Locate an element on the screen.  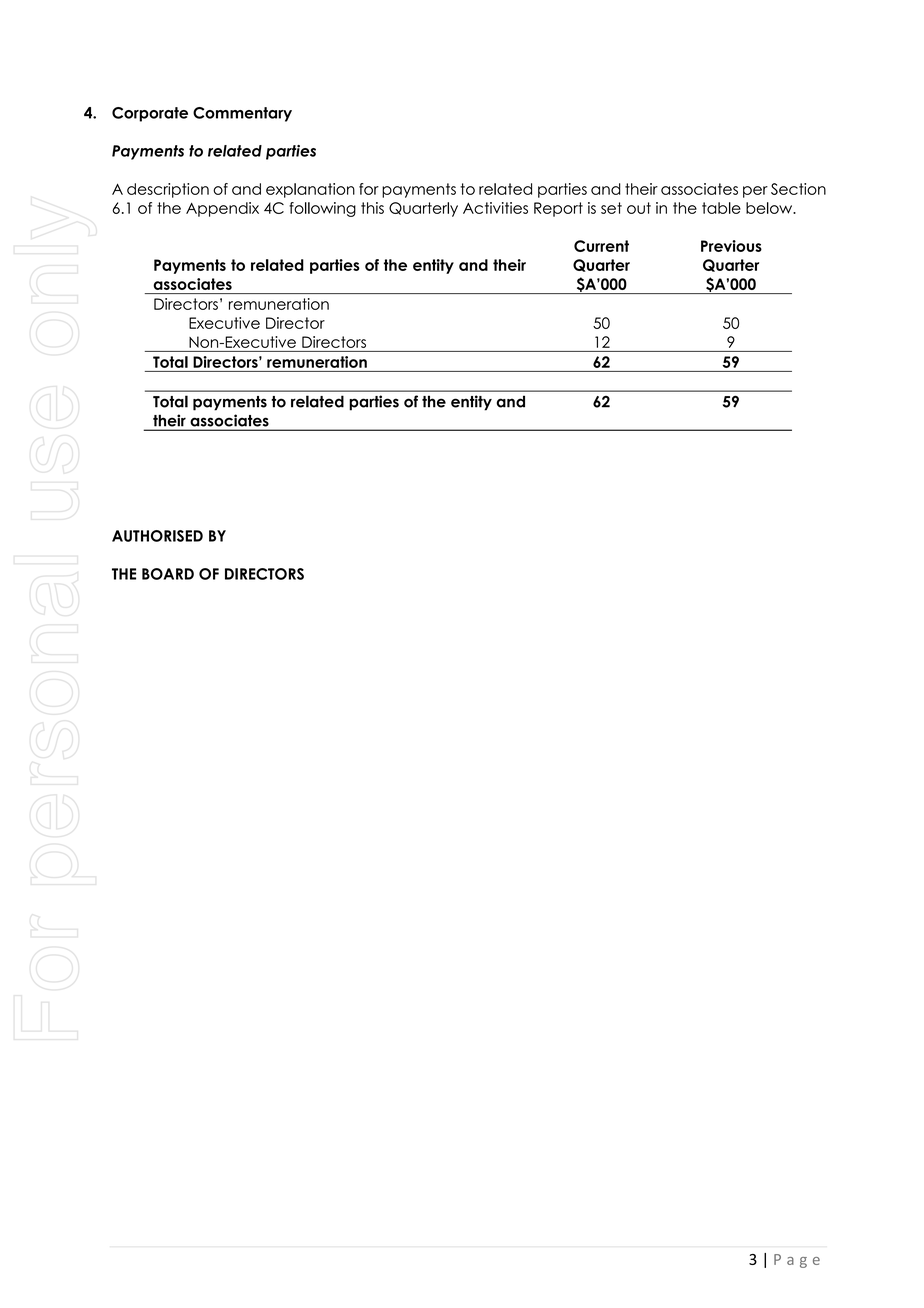
Activities is located at coordinates (495, 208).
